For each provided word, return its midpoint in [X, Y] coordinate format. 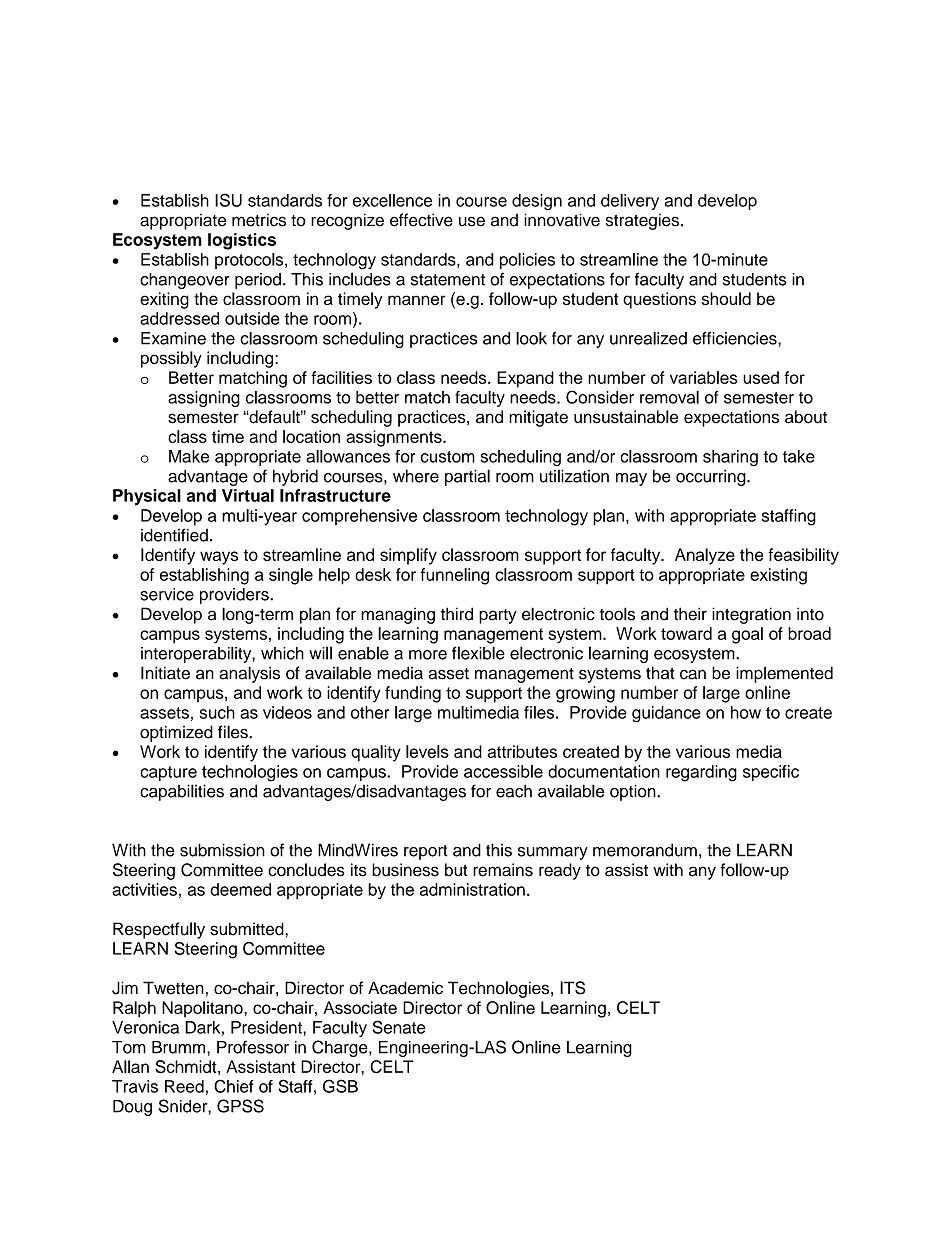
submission [222, 850]
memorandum [645, 850]
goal [747, 635]
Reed [184, 1086]
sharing [730, 458]
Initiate [165, 673]
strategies [642, 221]
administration [472, 889]
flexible [478, 653]
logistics [242, 241]
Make [189, 456]
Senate [399, 1027]
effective [421, 220]
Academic [405, 988]
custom [447, 457]
